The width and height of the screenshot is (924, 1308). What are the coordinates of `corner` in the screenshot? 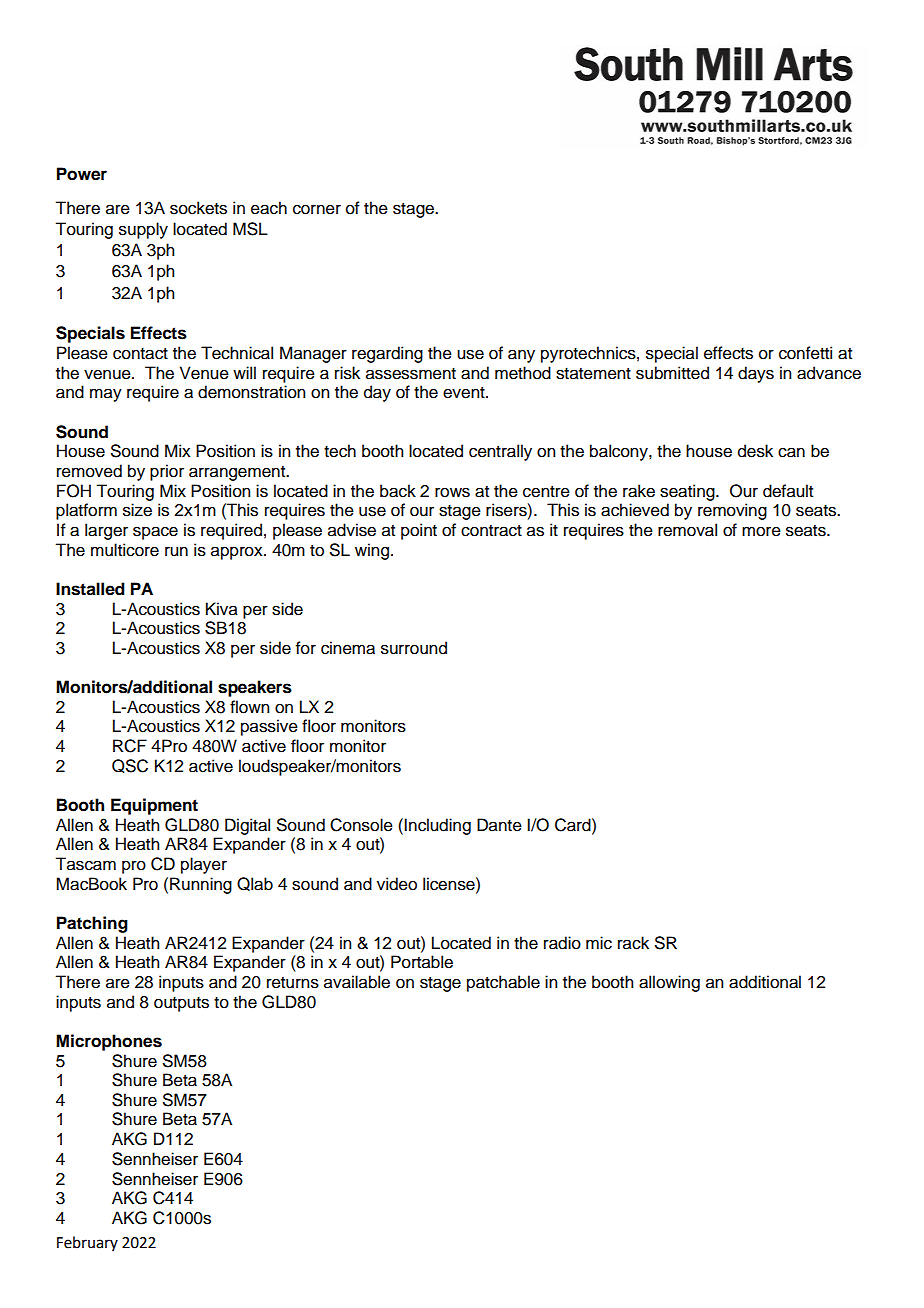 It's located at (317, 209).
